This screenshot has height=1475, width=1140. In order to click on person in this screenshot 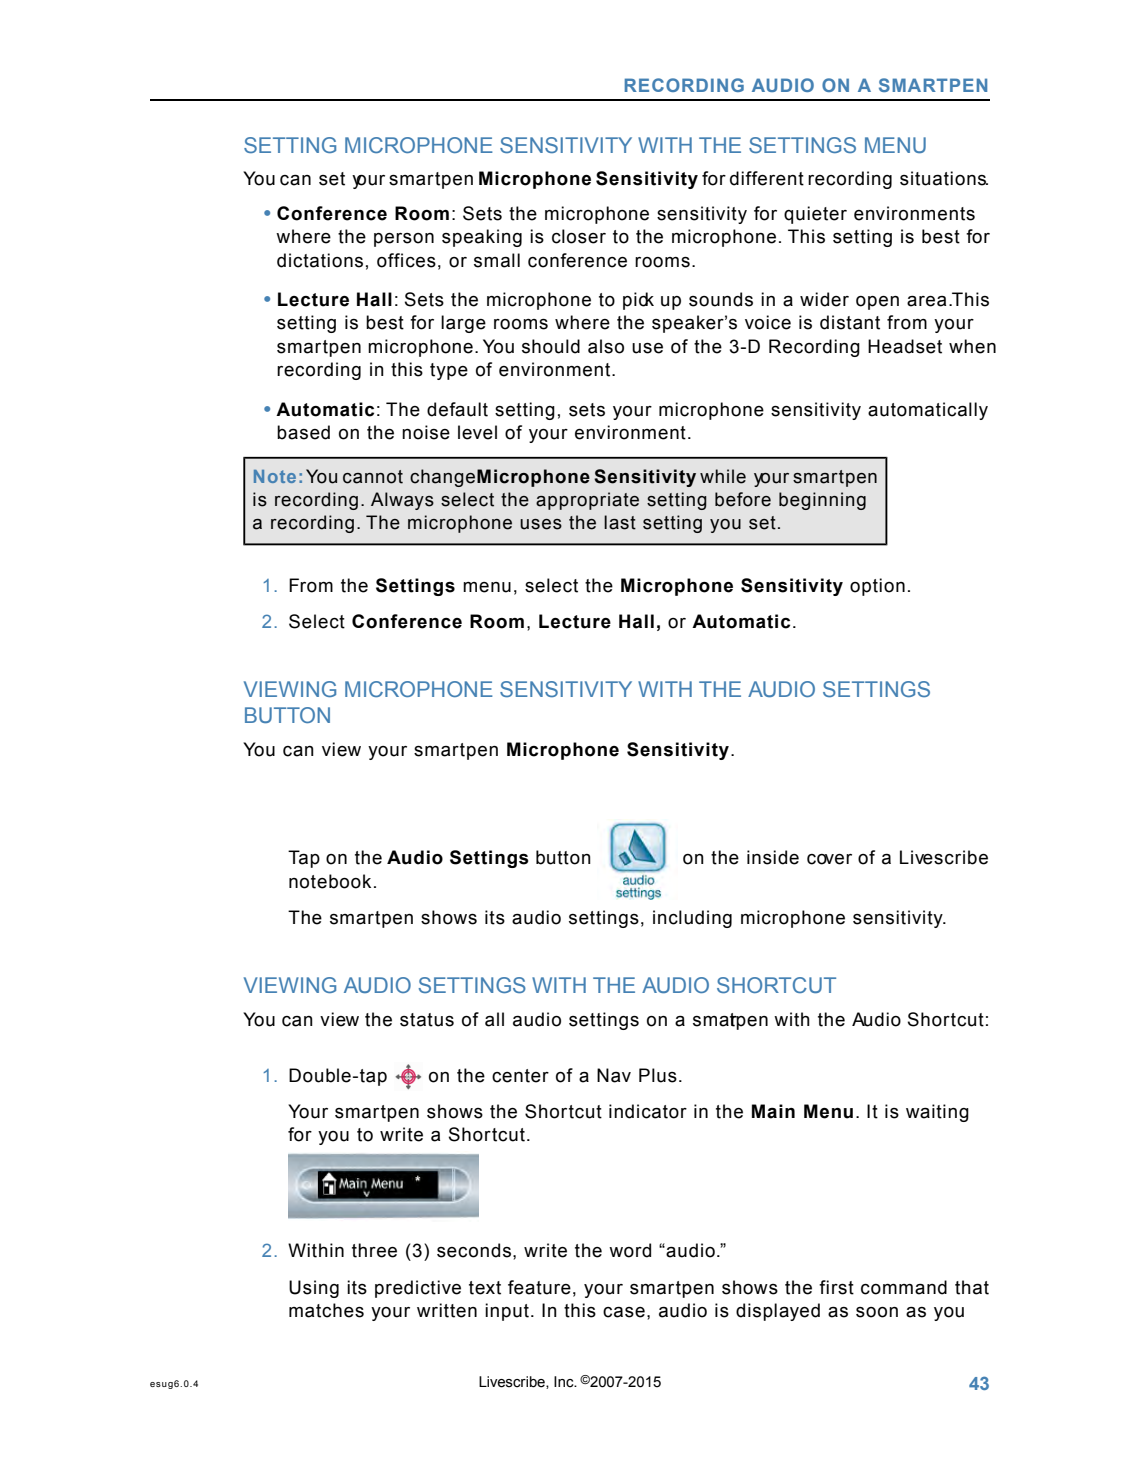, I will do `click(404, 240)`.
